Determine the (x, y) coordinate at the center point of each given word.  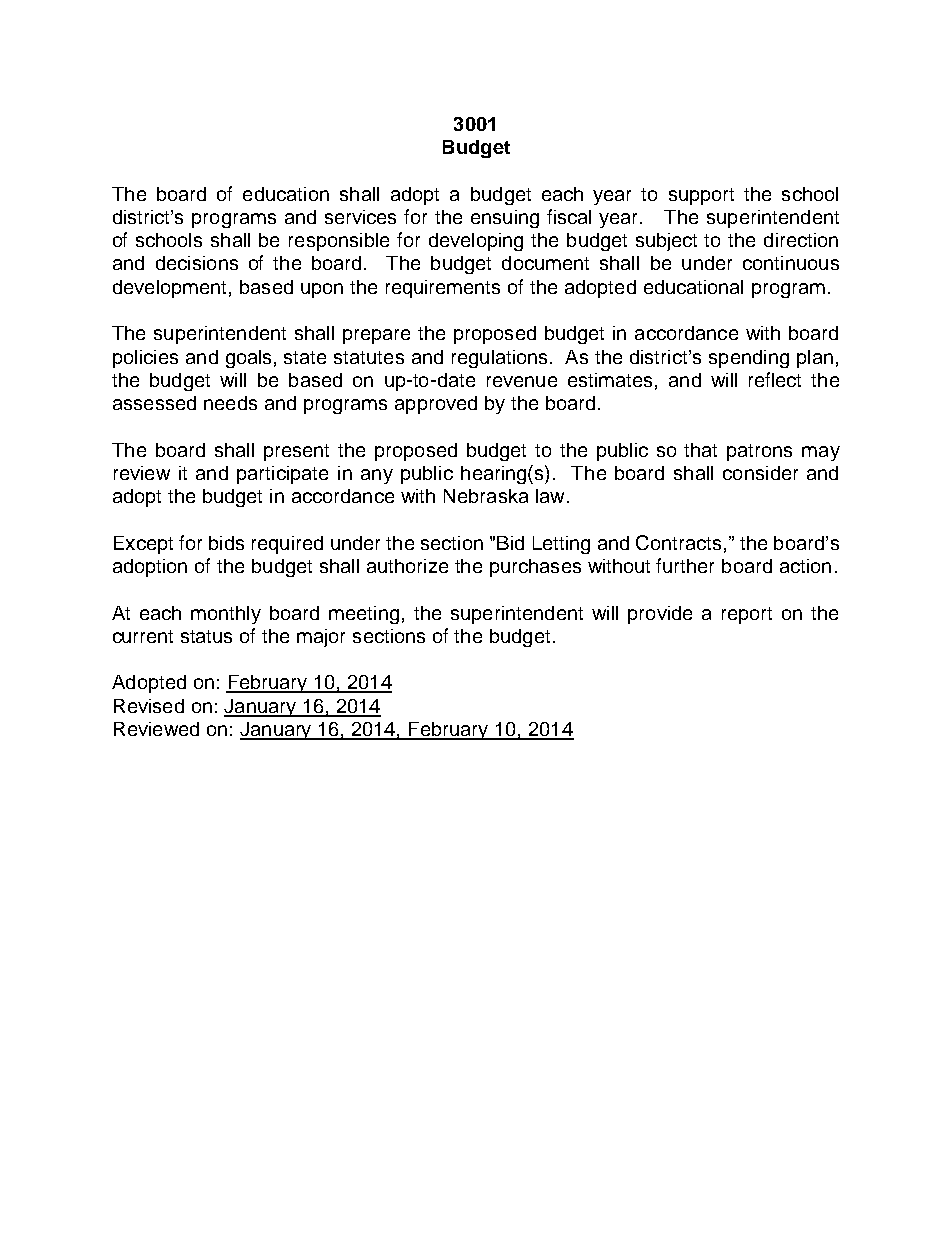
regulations (501, 359)
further (685, 565)
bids (226, 543)
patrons (759, 452)
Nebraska (486, 496)
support (701, 196)
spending (749, 359)
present (296, 452)
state (305, 357)
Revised (149, 706)
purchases (535, 568)
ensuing (505, 219)
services (360, 217)
